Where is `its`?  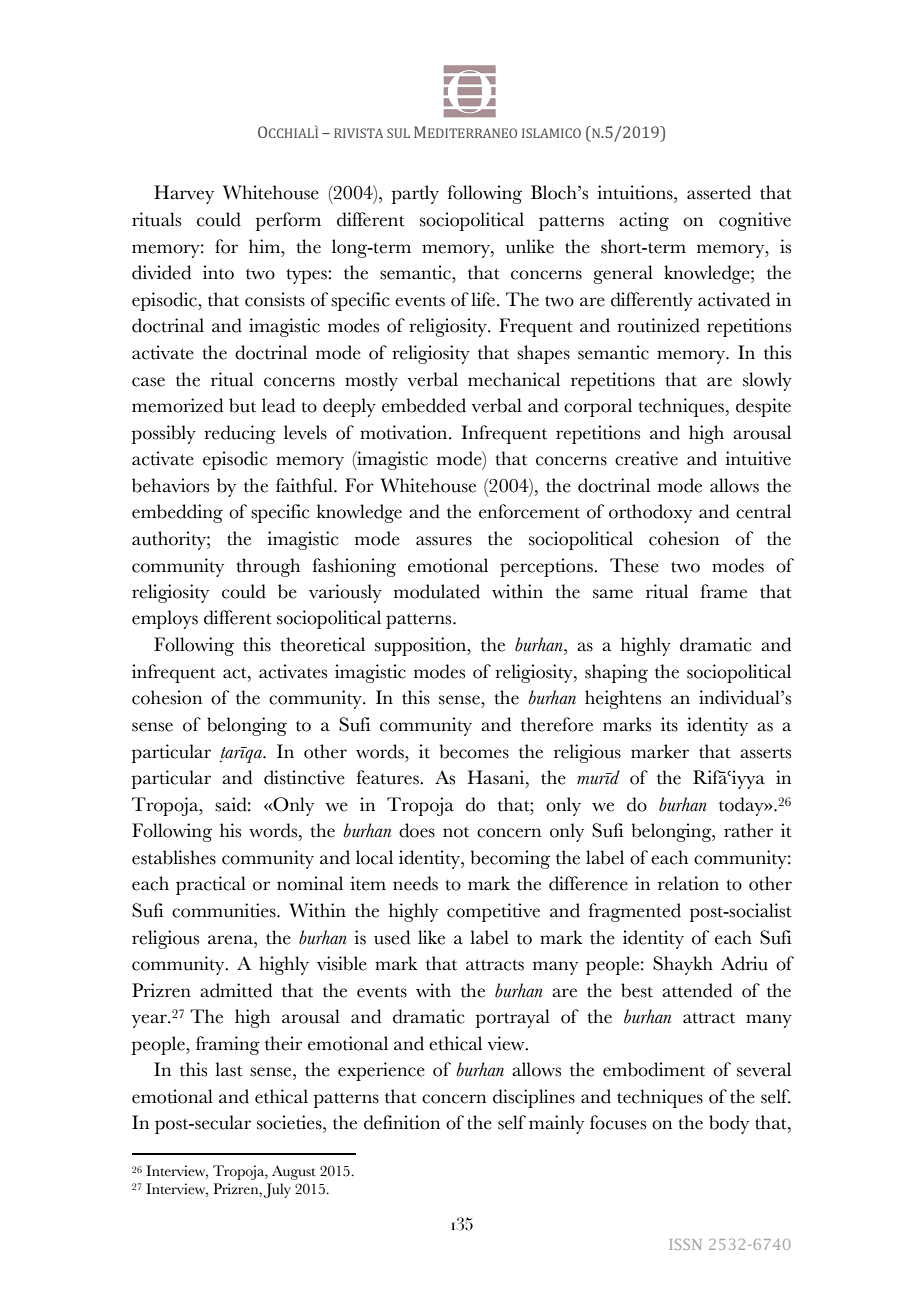
its is located at coordinates (669, 724).
